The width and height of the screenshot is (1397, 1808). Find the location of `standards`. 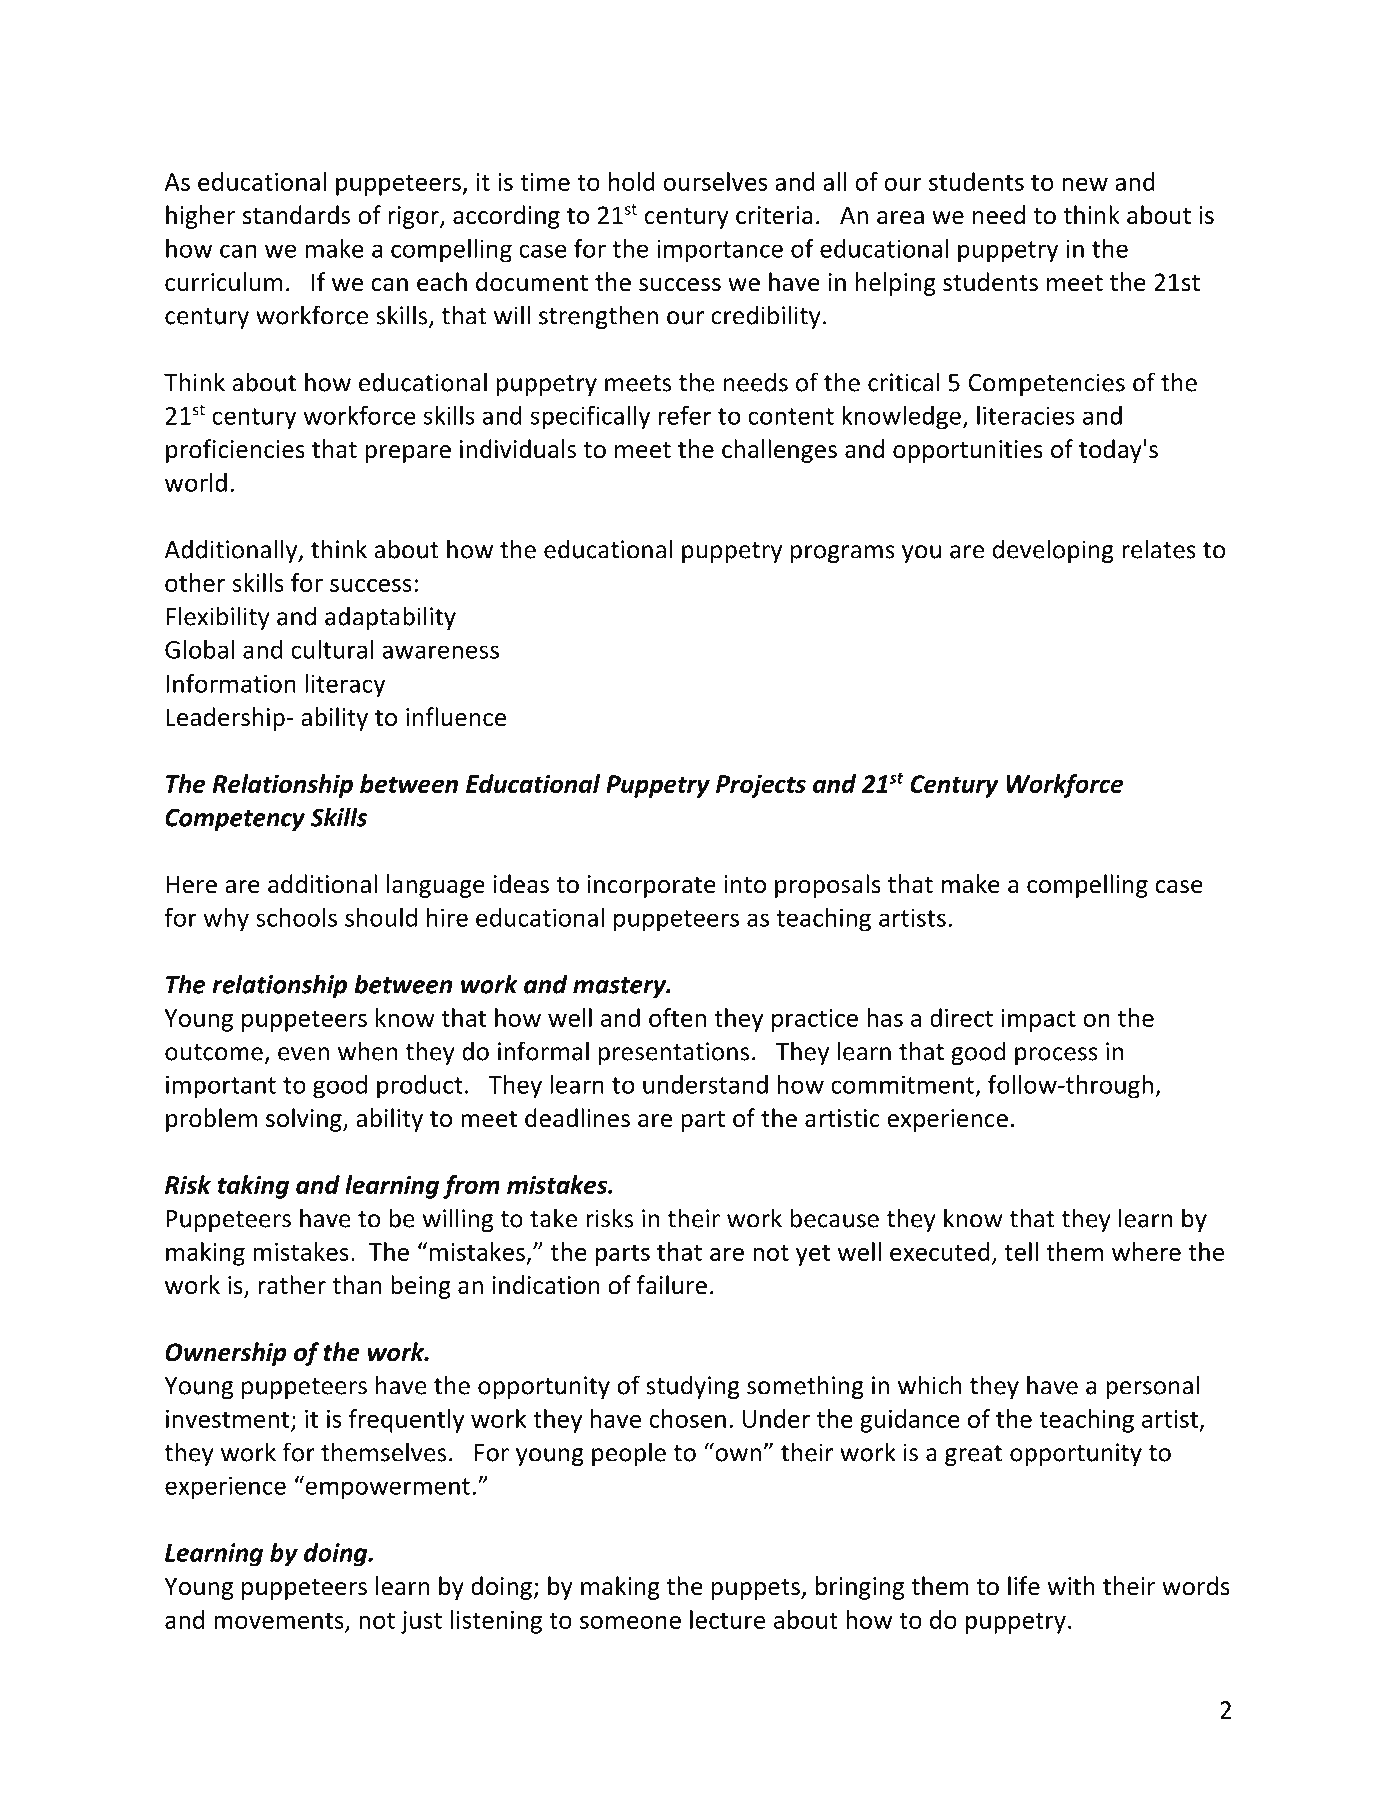

standards is located at coordinates (296, 215).
